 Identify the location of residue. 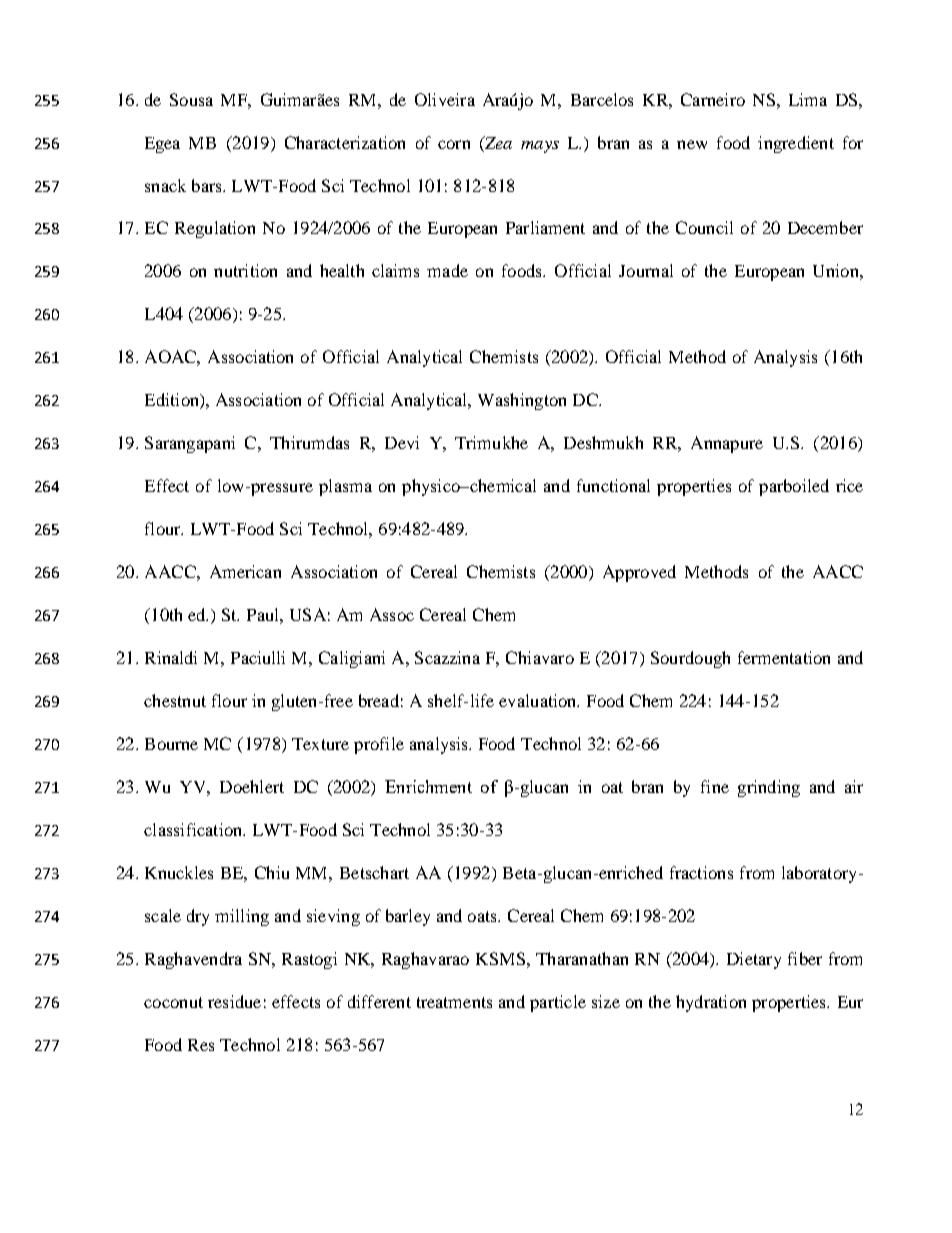
(234, 1001).
